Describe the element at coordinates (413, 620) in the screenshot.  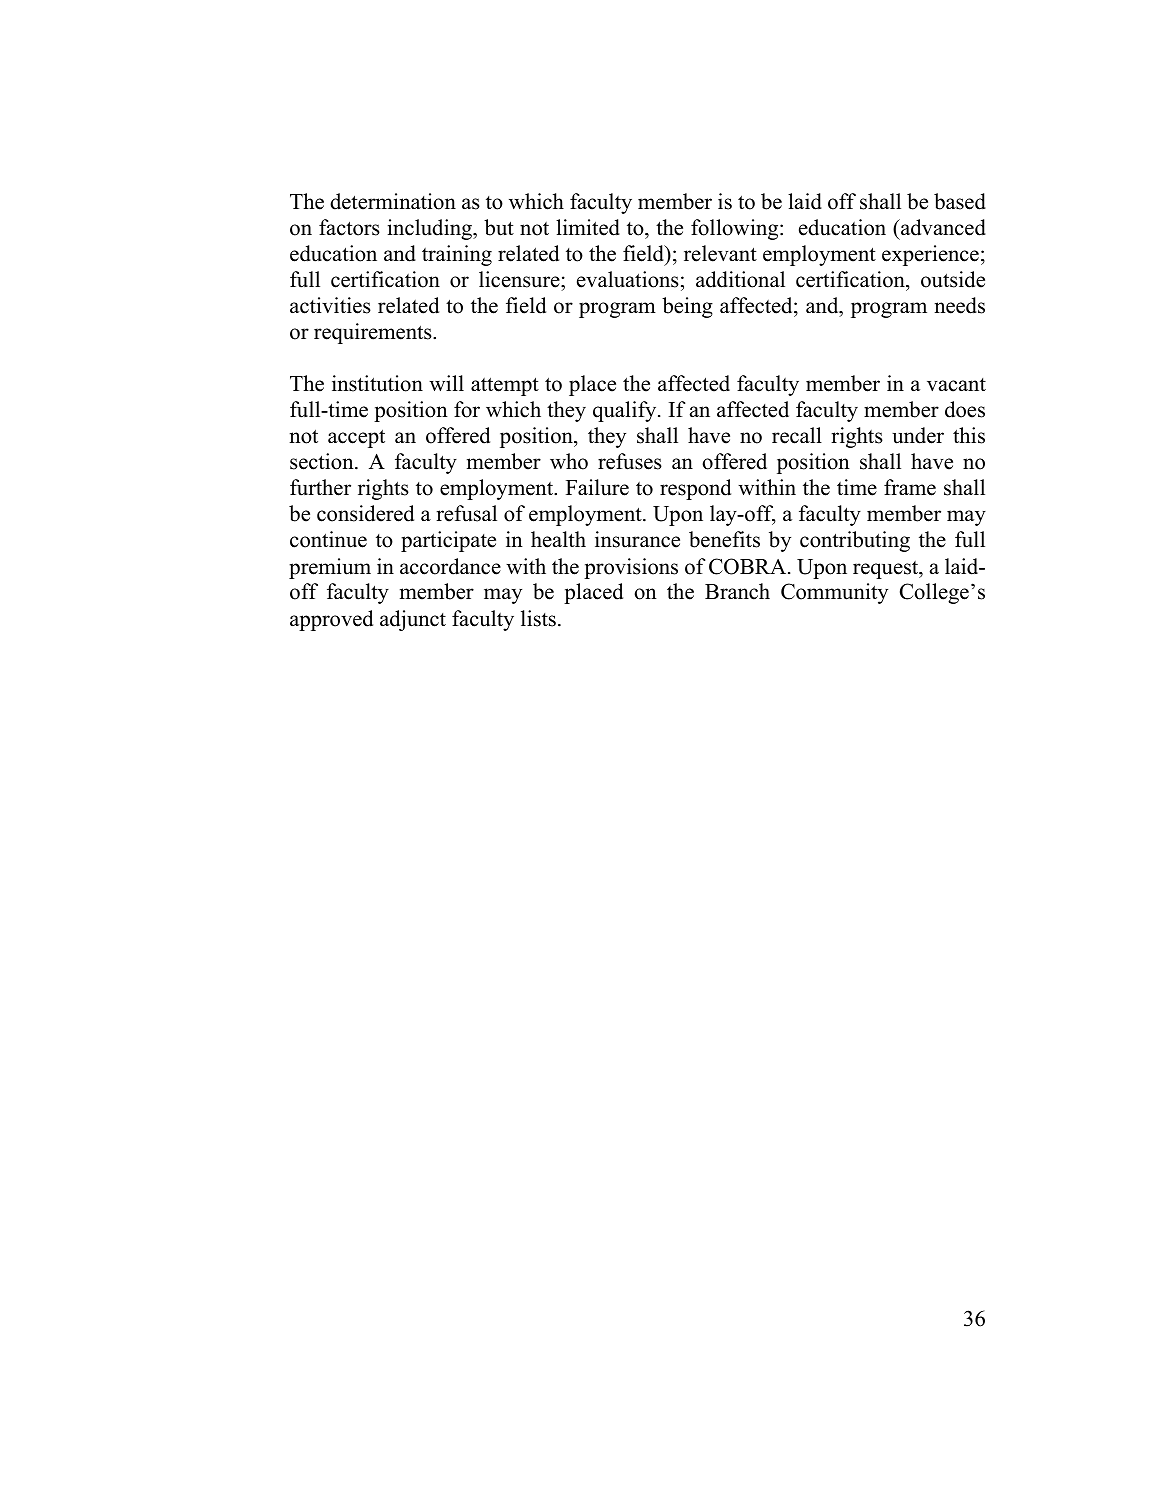
I see `adjunct` at that location.
